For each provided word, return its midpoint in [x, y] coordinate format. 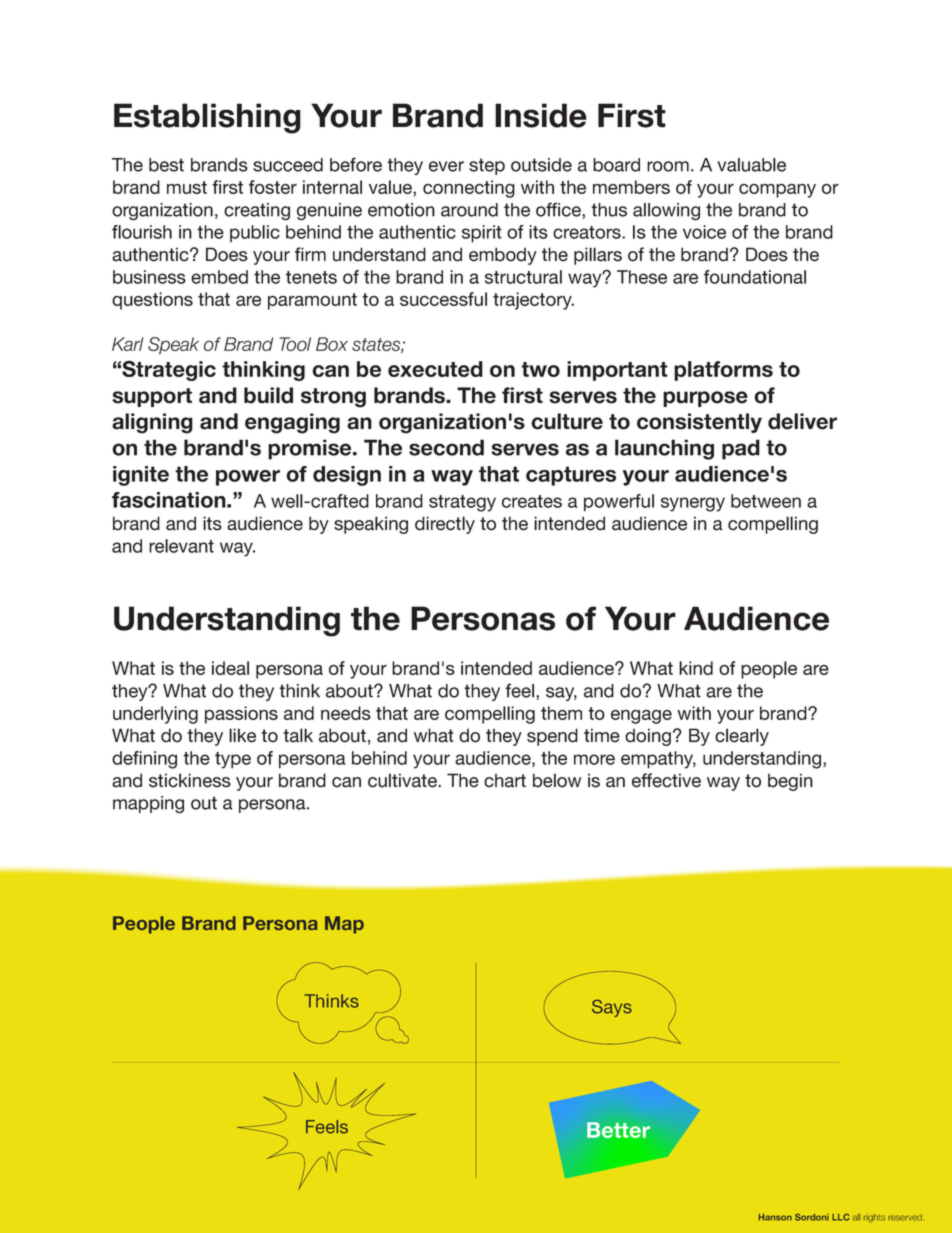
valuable [751, 165]
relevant [181, 546]
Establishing [207, 118]
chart [505, 781]
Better [618, 1130]
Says [612, 1008]
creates [532, 501]
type [233, 760]
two [540, 369]
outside [541, 165]
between [766, 501]
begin [790, 782]
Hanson [775, 1217]
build [268, 395]
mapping [148, 805]
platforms [723, 371]
